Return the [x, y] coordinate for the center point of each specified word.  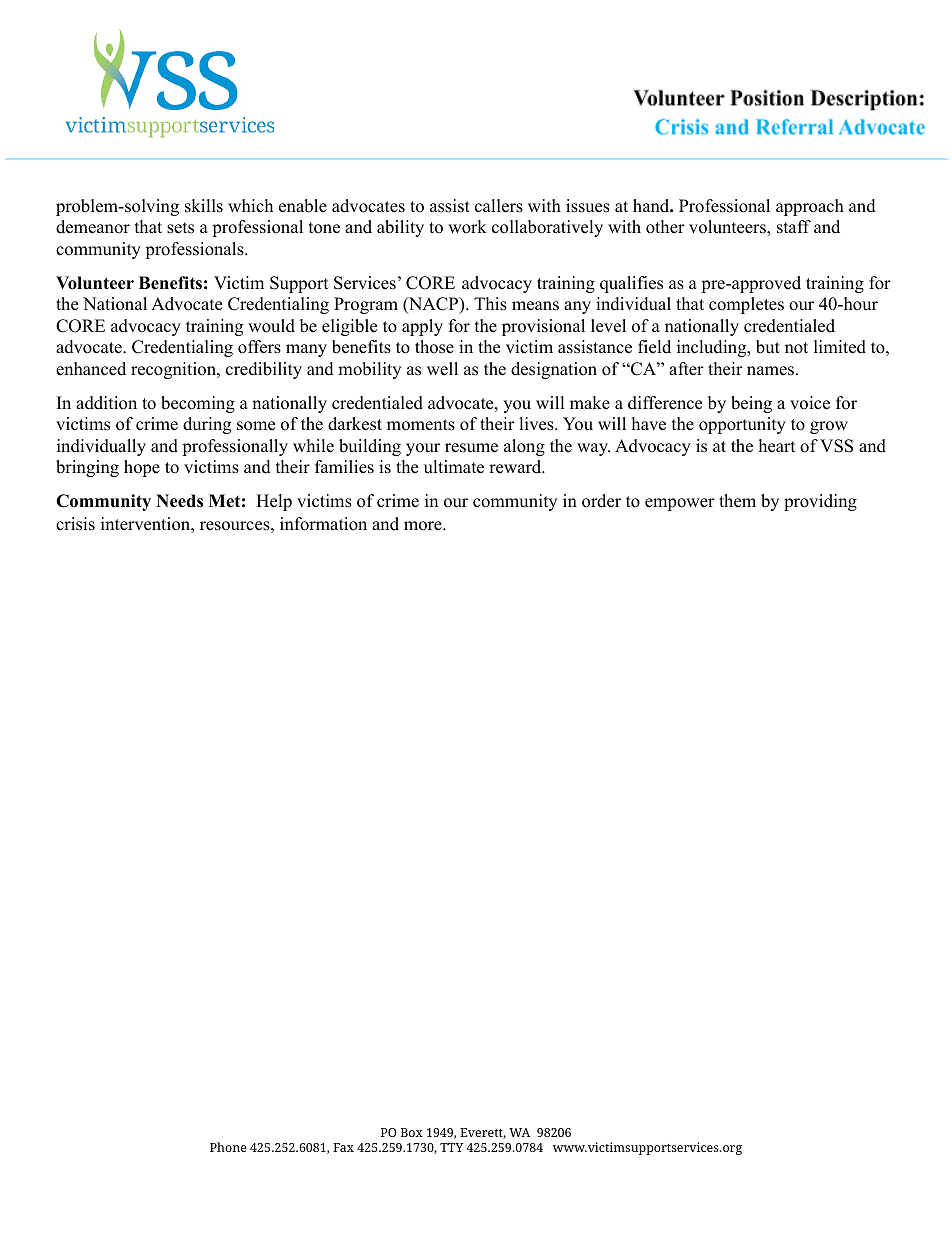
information [323, 524]
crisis [75, 524]
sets [180, 228]
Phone [228, 1147]
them [737, 501]
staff [794, 227]
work [467, 227]
